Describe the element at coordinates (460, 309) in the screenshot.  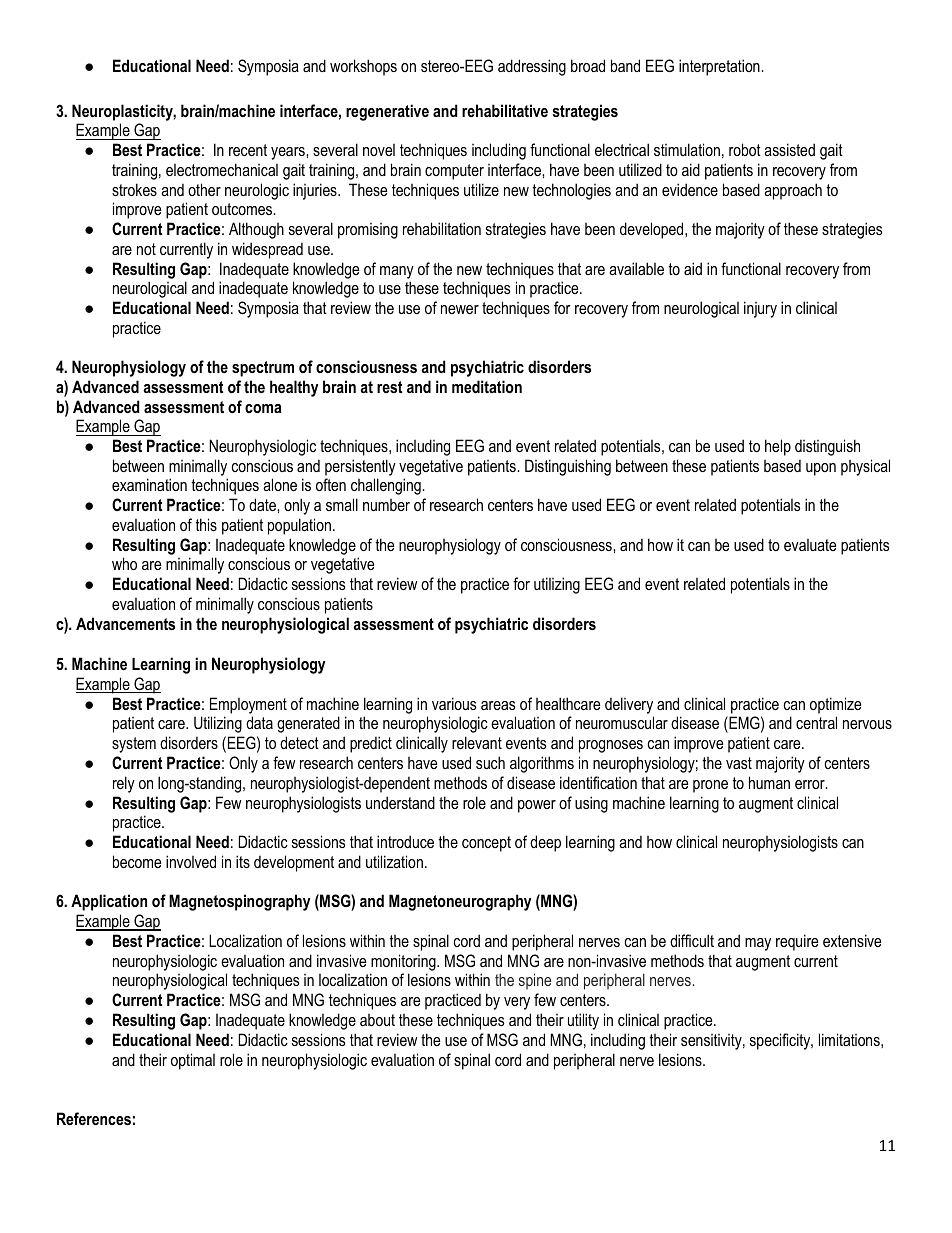
I see `newer` at that location.
